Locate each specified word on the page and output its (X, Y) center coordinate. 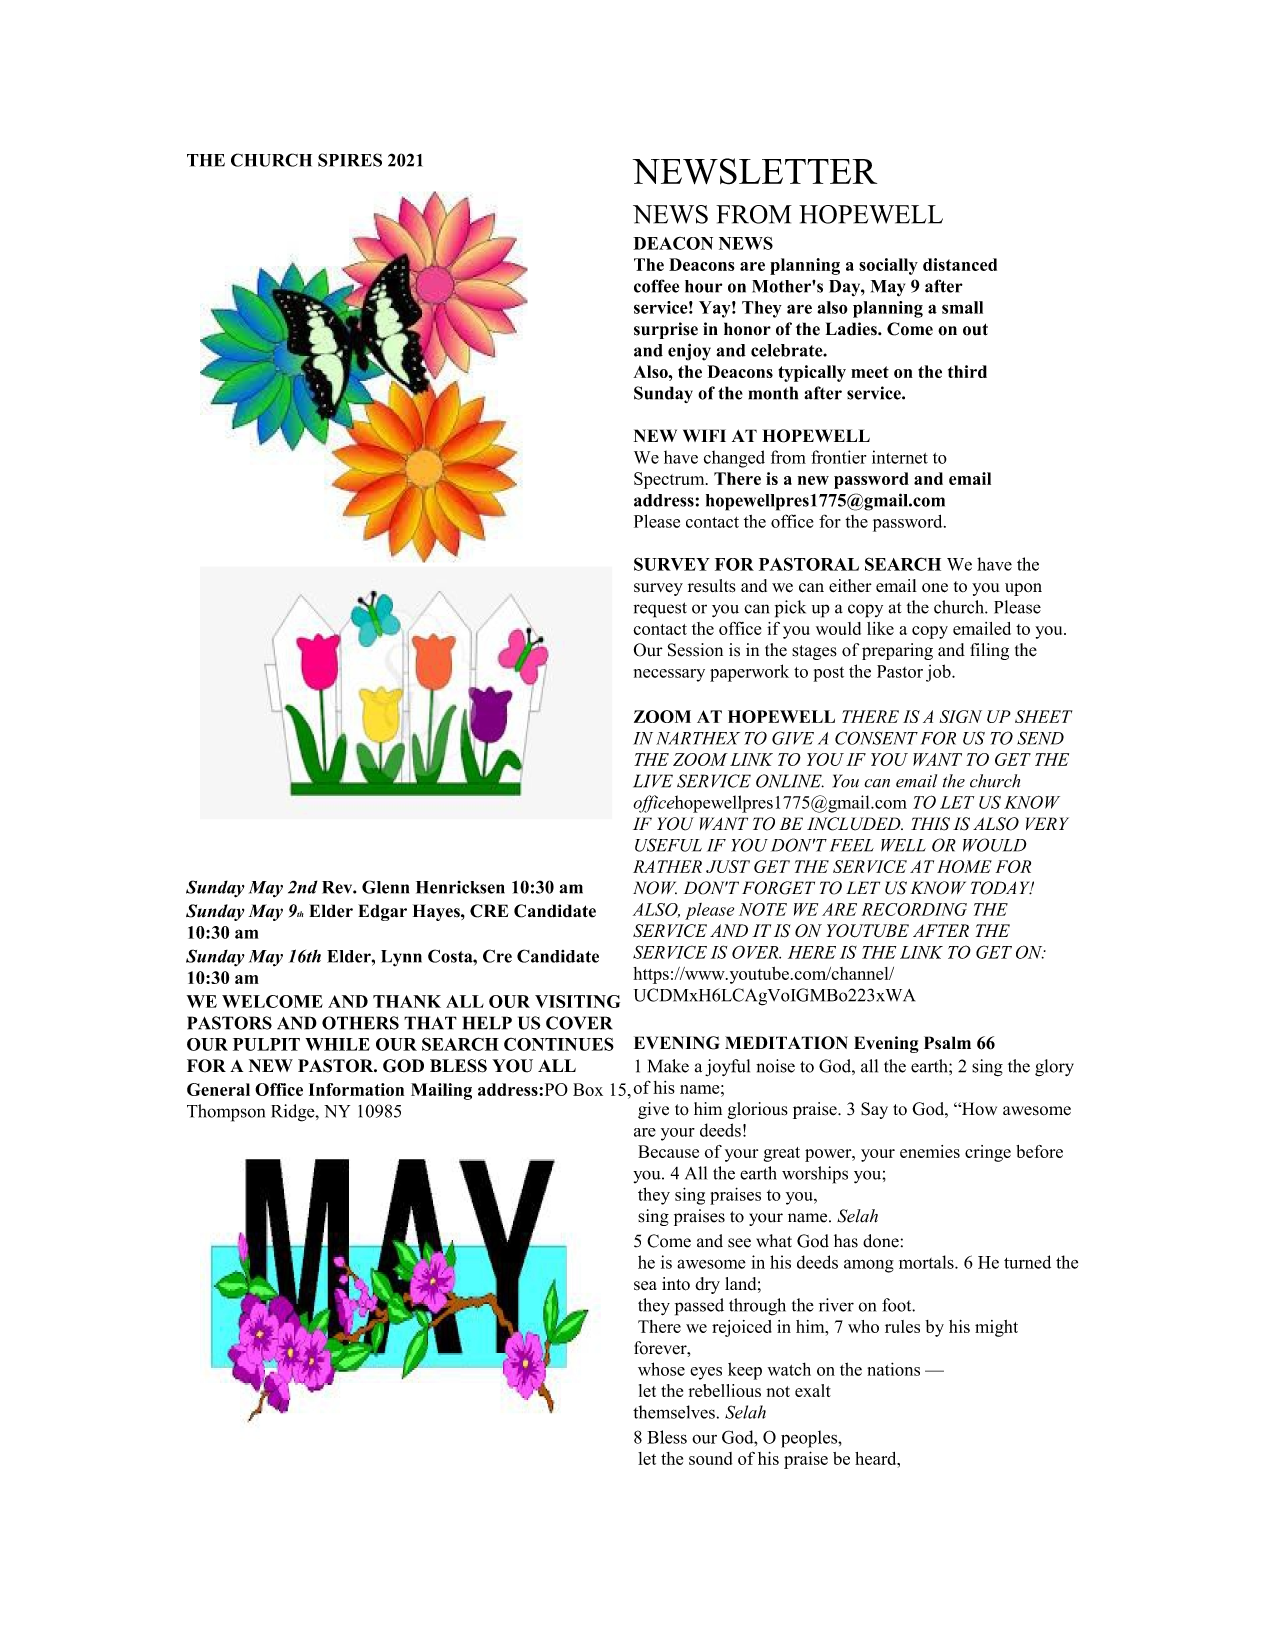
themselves (674, 1412)
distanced (960, 264)
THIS (930, 824)
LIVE (653, 781)
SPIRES (350, 160)
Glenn (385, 887)
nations (894, 1369)
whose (661, 1369)
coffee (656, 286)
